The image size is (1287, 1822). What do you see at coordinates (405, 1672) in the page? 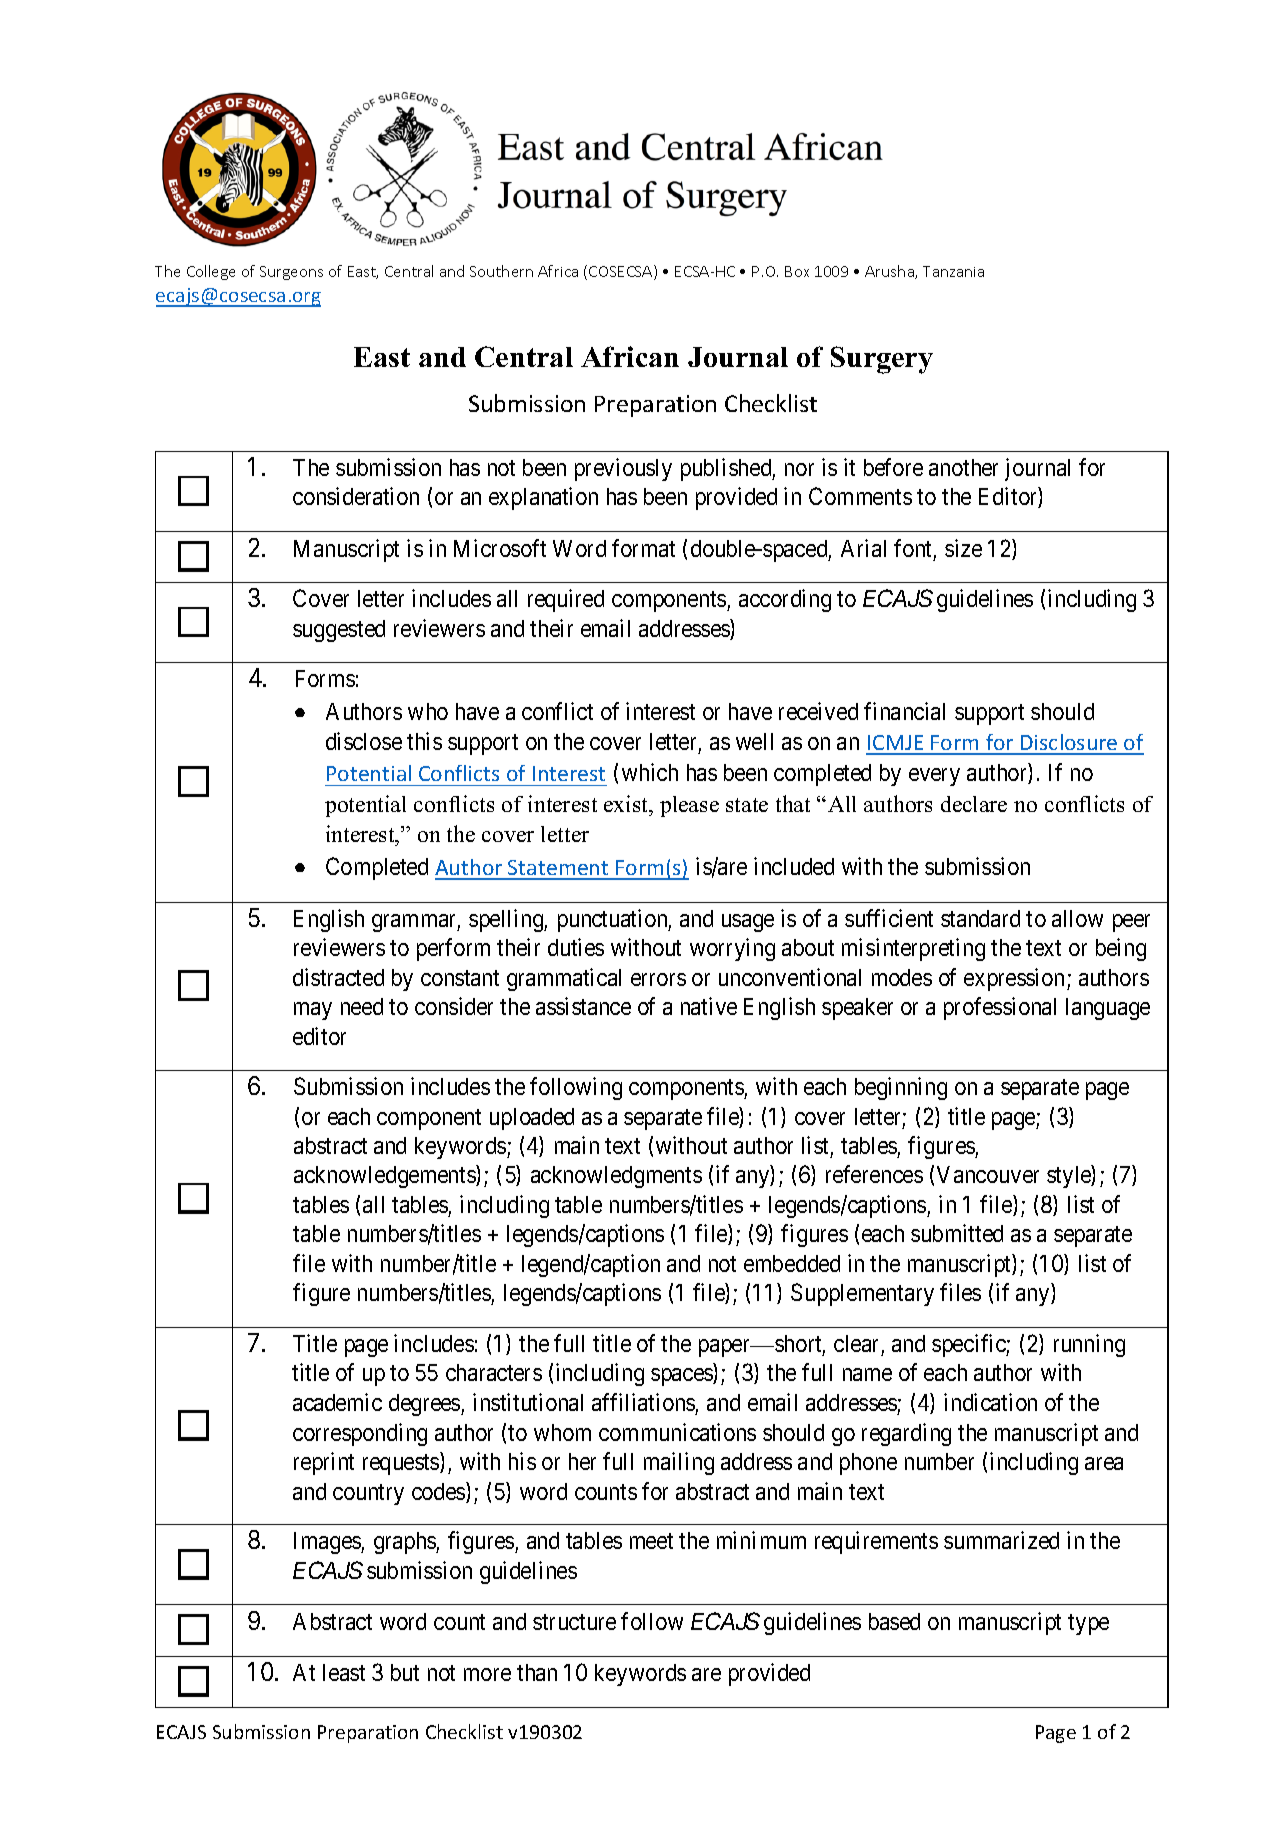
I see `but` at bounding box center [405, 1672].
